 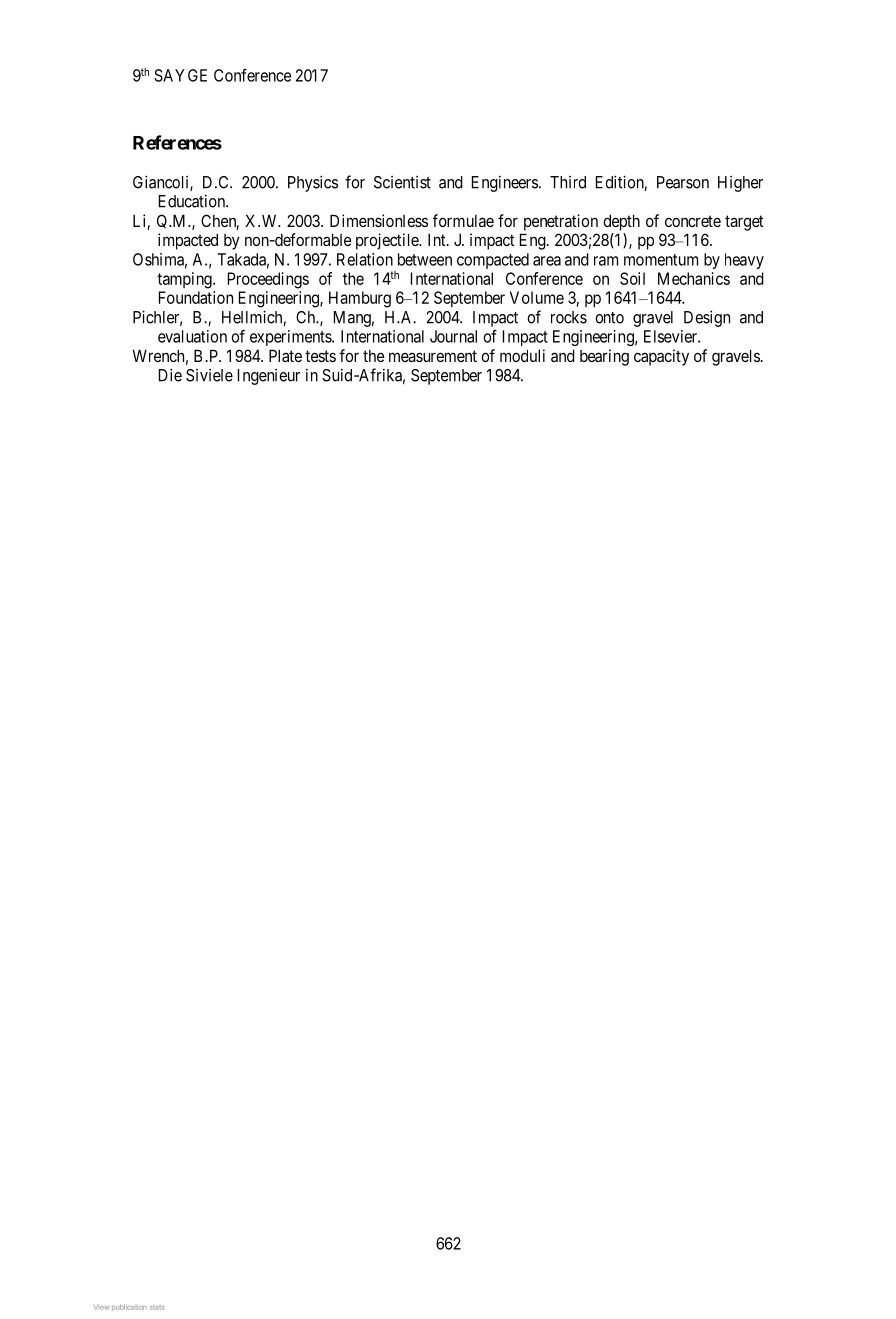 I want to click on publication, so click(x=129, y=1307).
